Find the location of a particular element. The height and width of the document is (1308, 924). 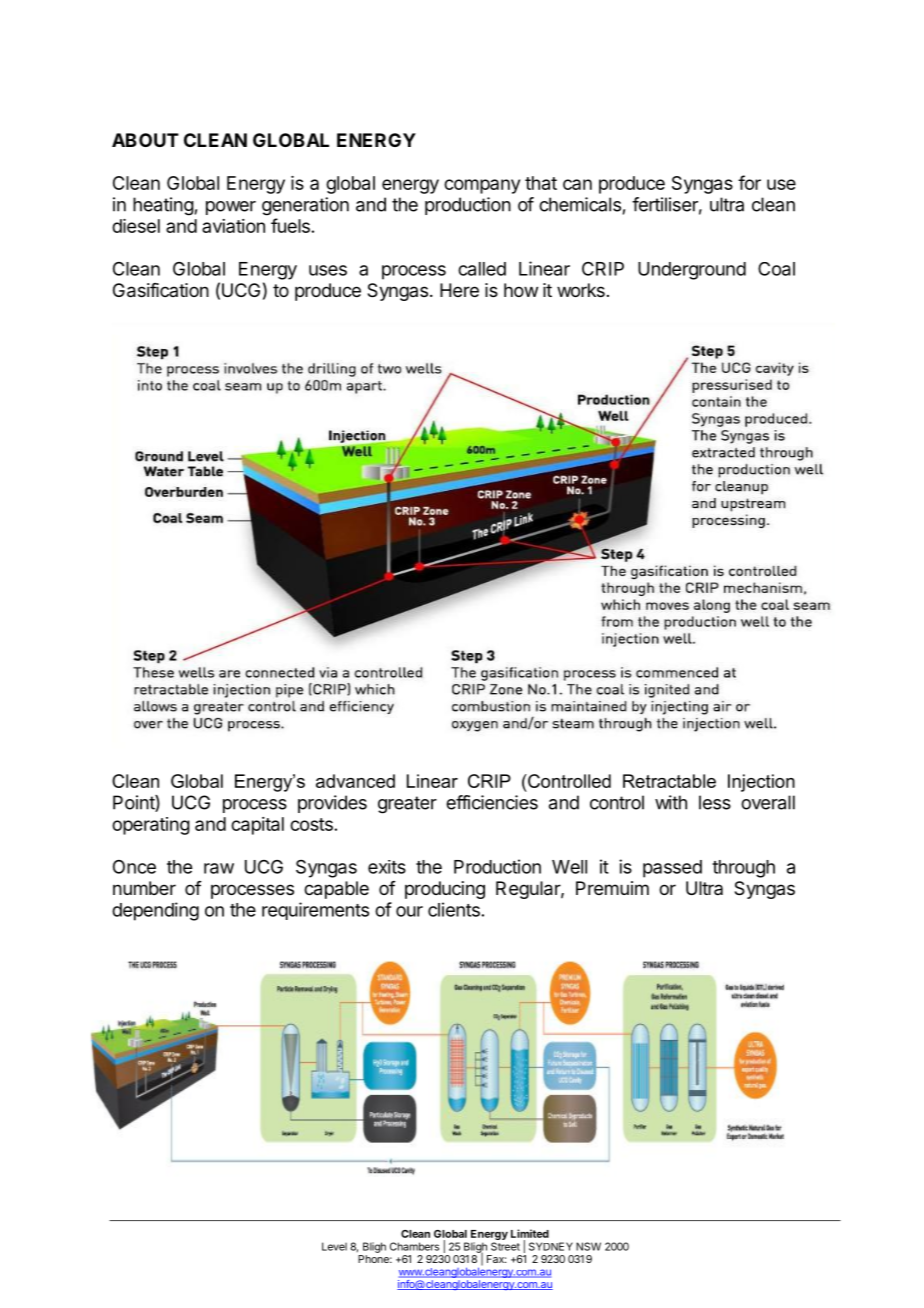

passed is located at coordinates (672, 869).
